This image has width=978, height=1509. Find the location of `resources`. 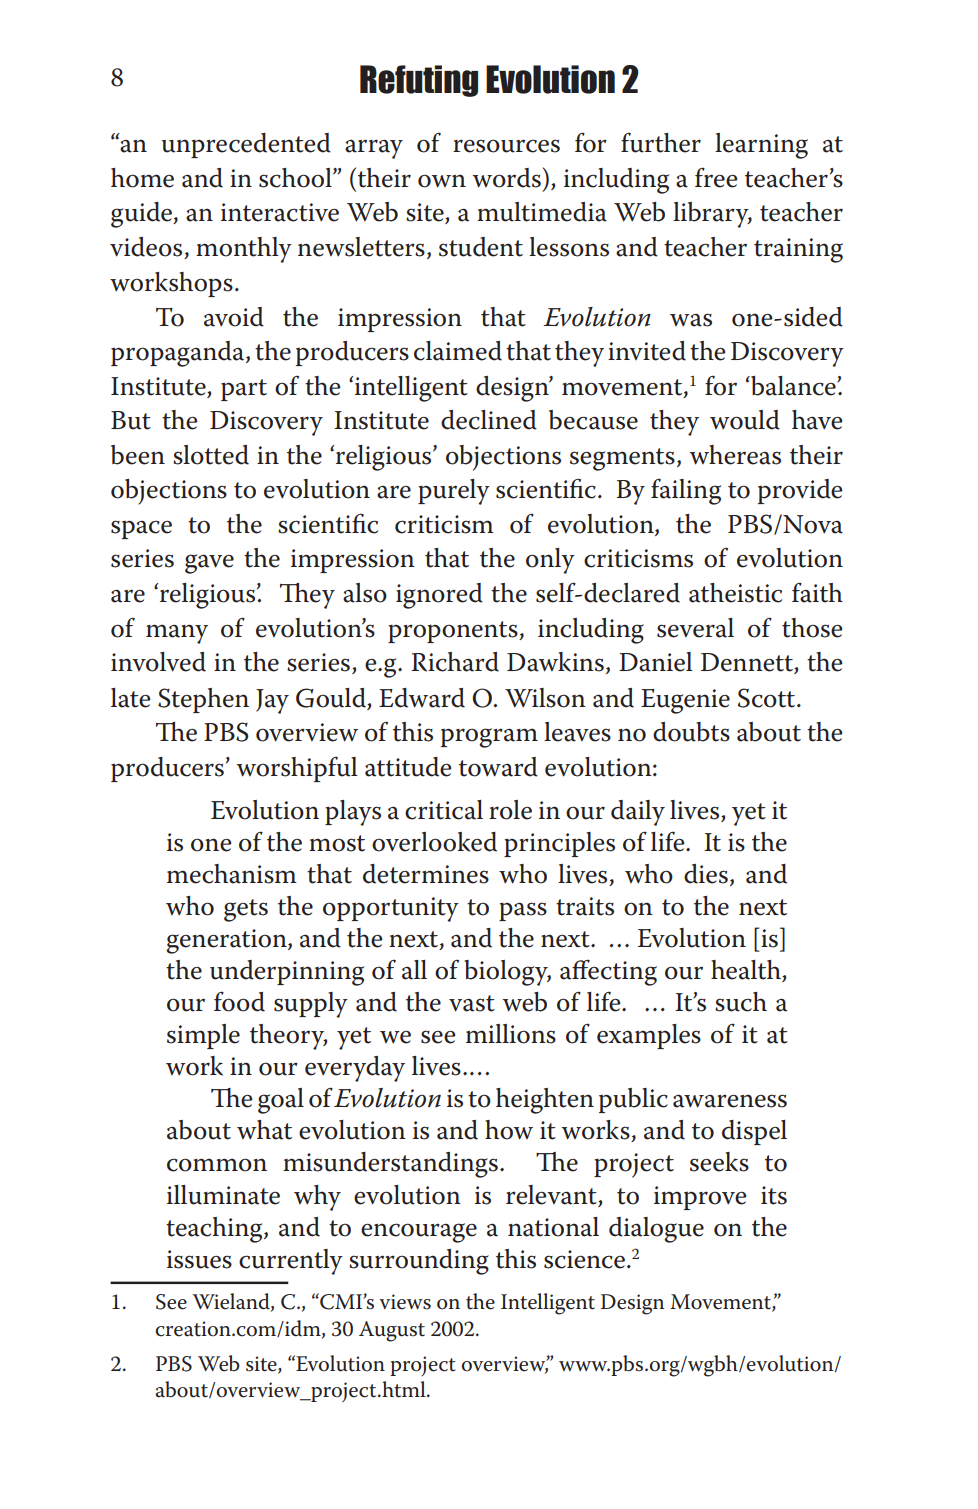

resources is located at coordinates (506, 146).
